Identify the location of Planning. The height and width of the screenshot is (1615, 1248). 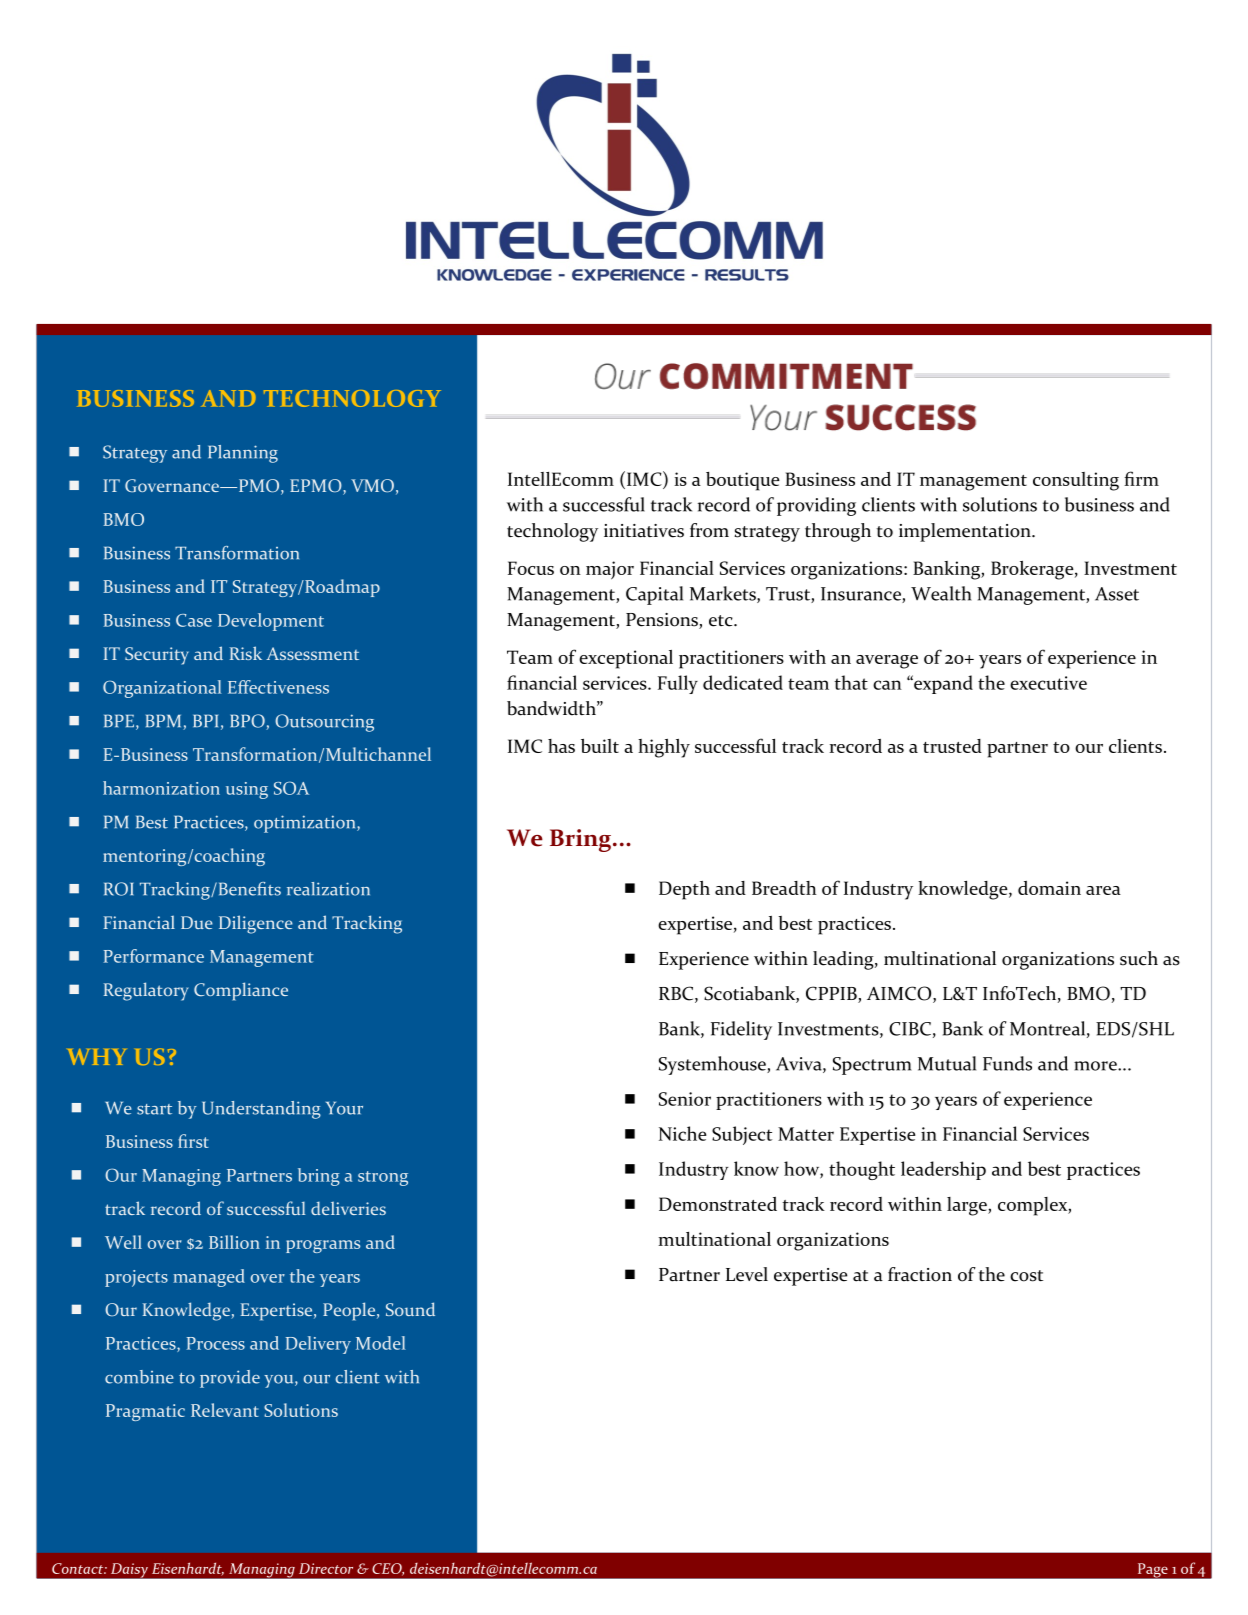
(243, 454).
